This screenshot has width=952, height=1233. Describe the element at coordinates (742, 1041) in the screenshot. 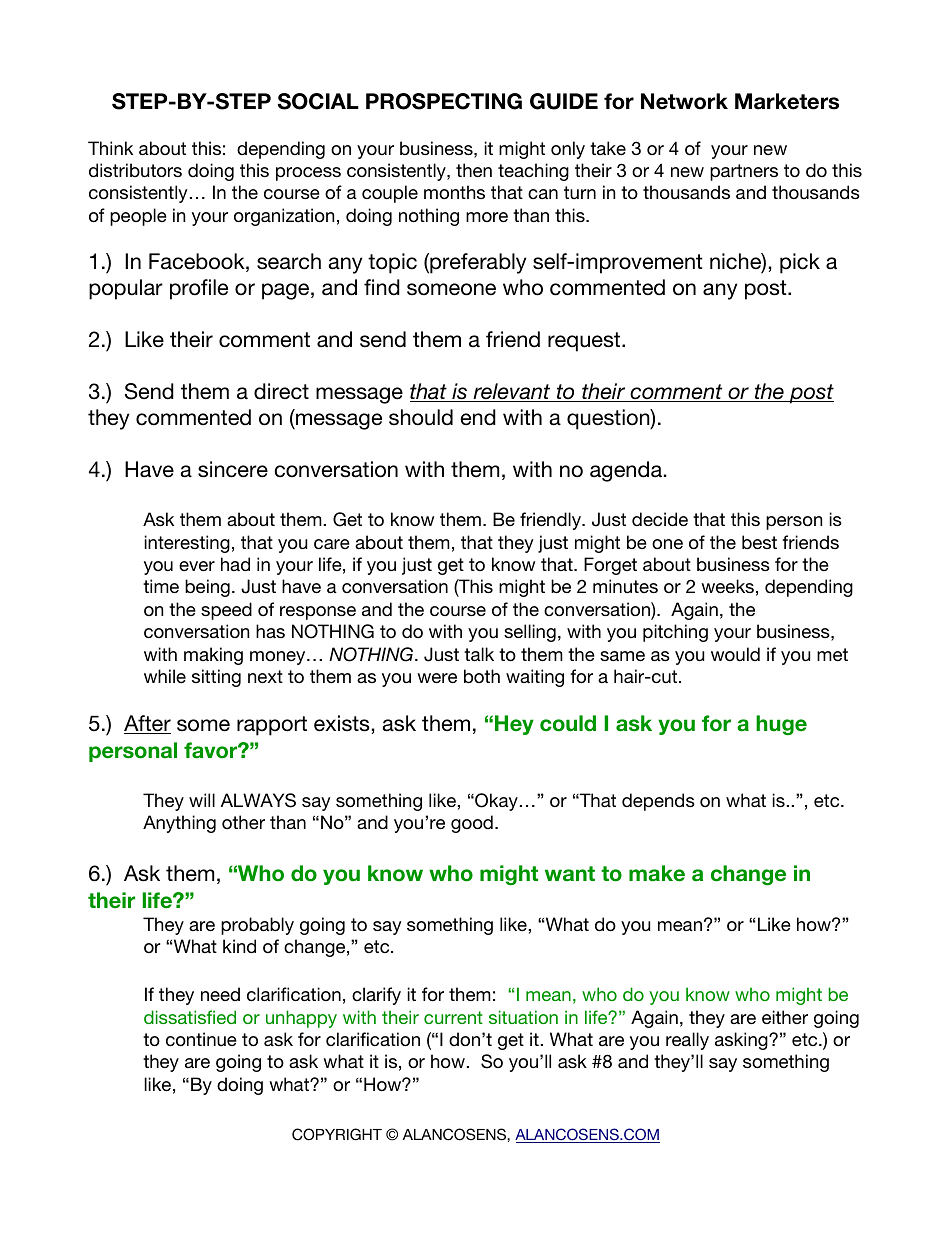

I see `asking` at that location.
